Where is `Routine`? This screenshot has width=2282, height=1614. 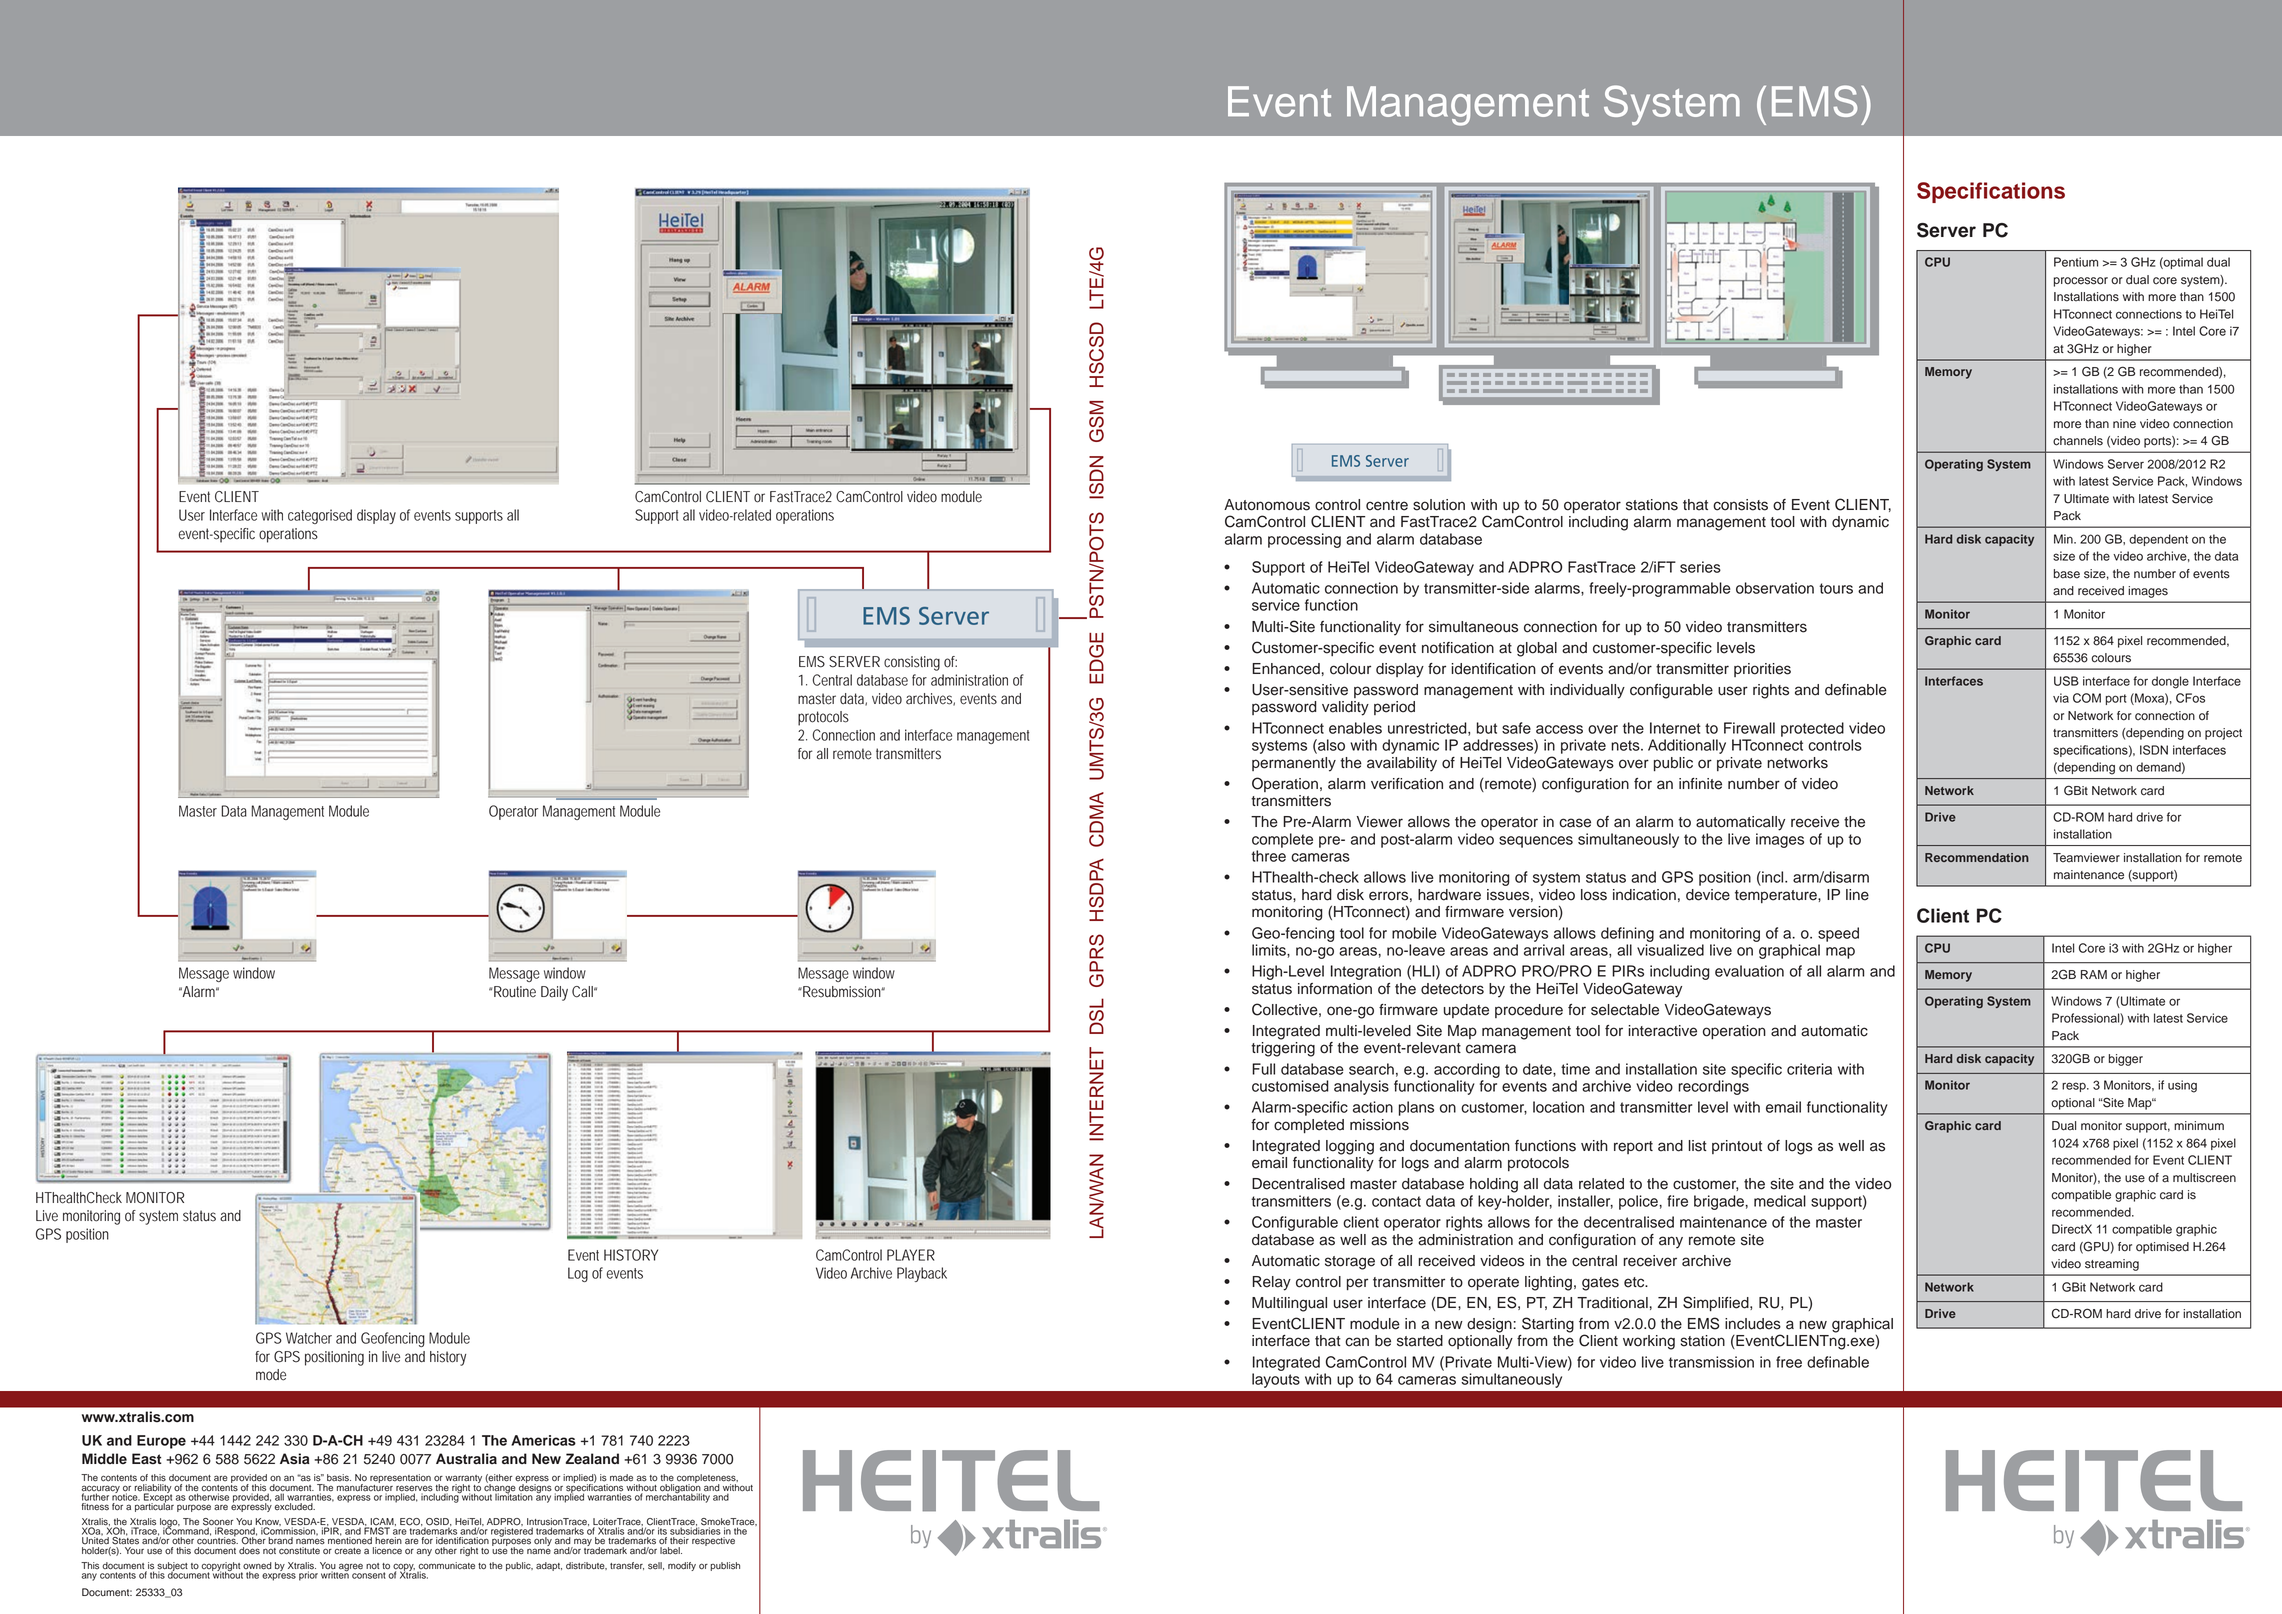
Routine is located at coordinates (514, 992).
